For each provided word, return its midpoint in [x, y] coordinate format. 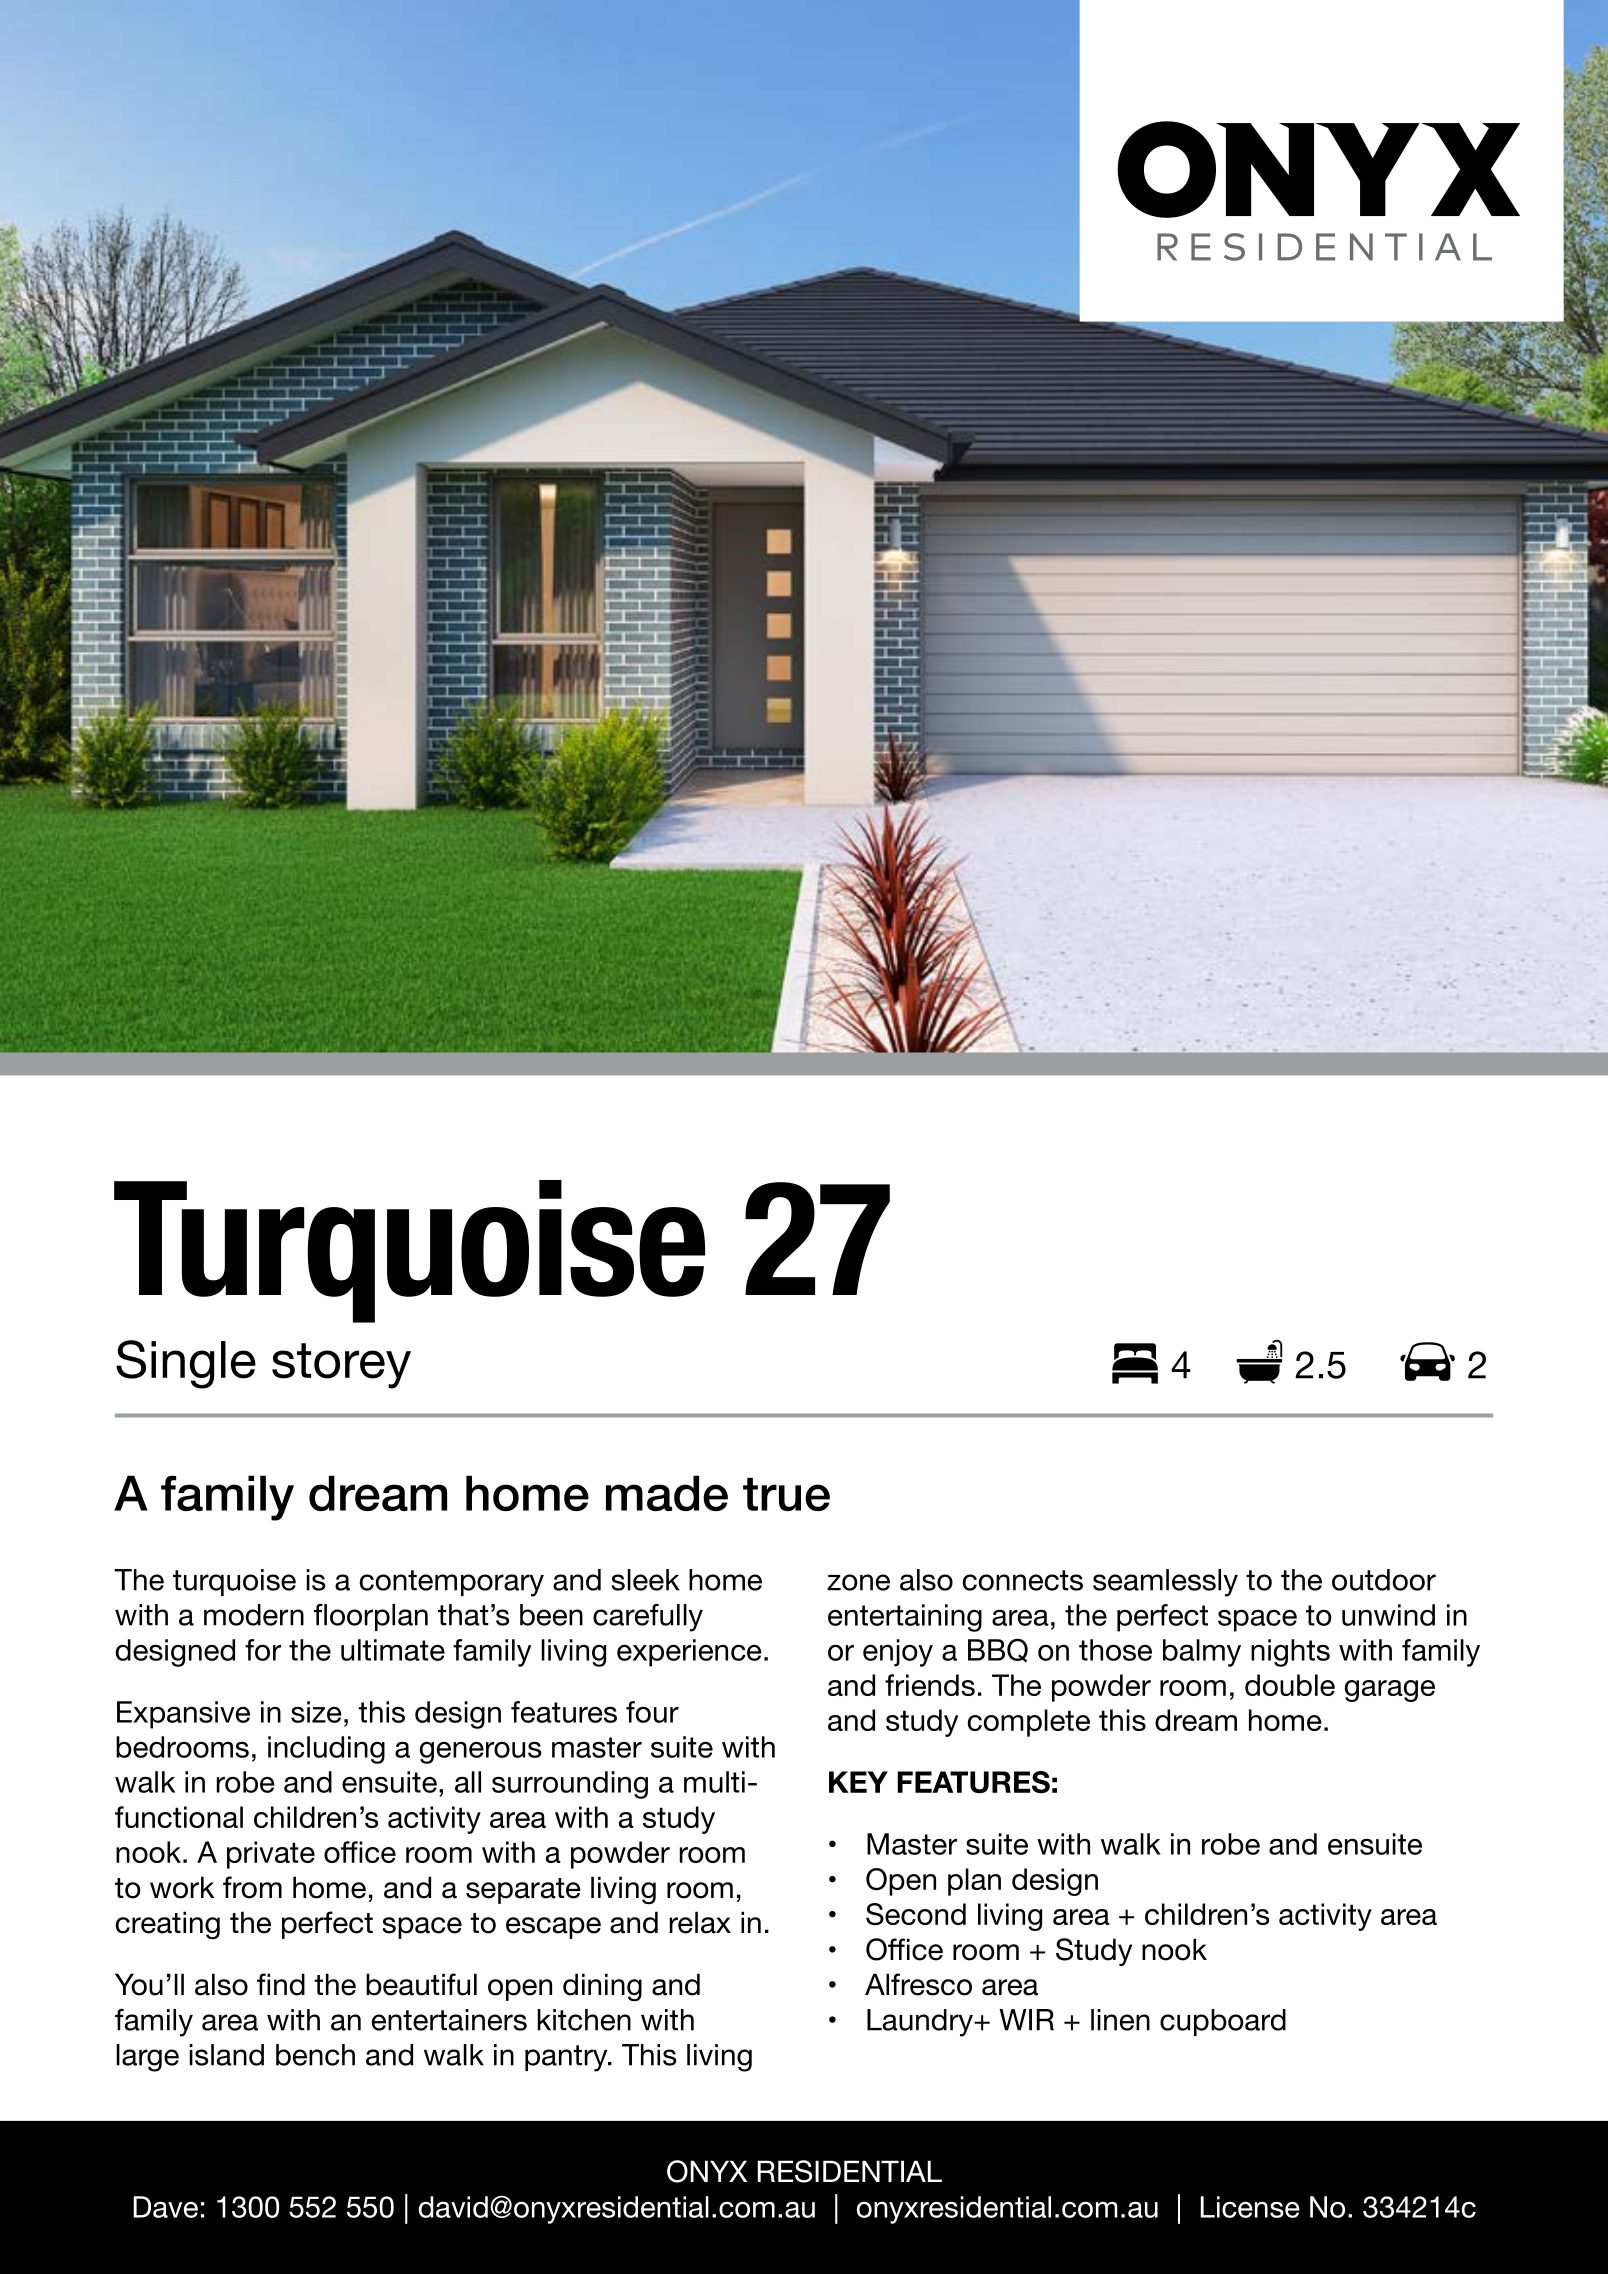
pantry [567, 2058]
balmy [1202, 1653]
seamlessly [1165, 1583]
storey [341, 1366]
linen [1120, 2020]
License [1250, 2207]
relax [700, 1922]
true [786, 1494]
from [252, 1887]
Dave [165, 2207]
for [263, 1650]
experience [689, 1653]
